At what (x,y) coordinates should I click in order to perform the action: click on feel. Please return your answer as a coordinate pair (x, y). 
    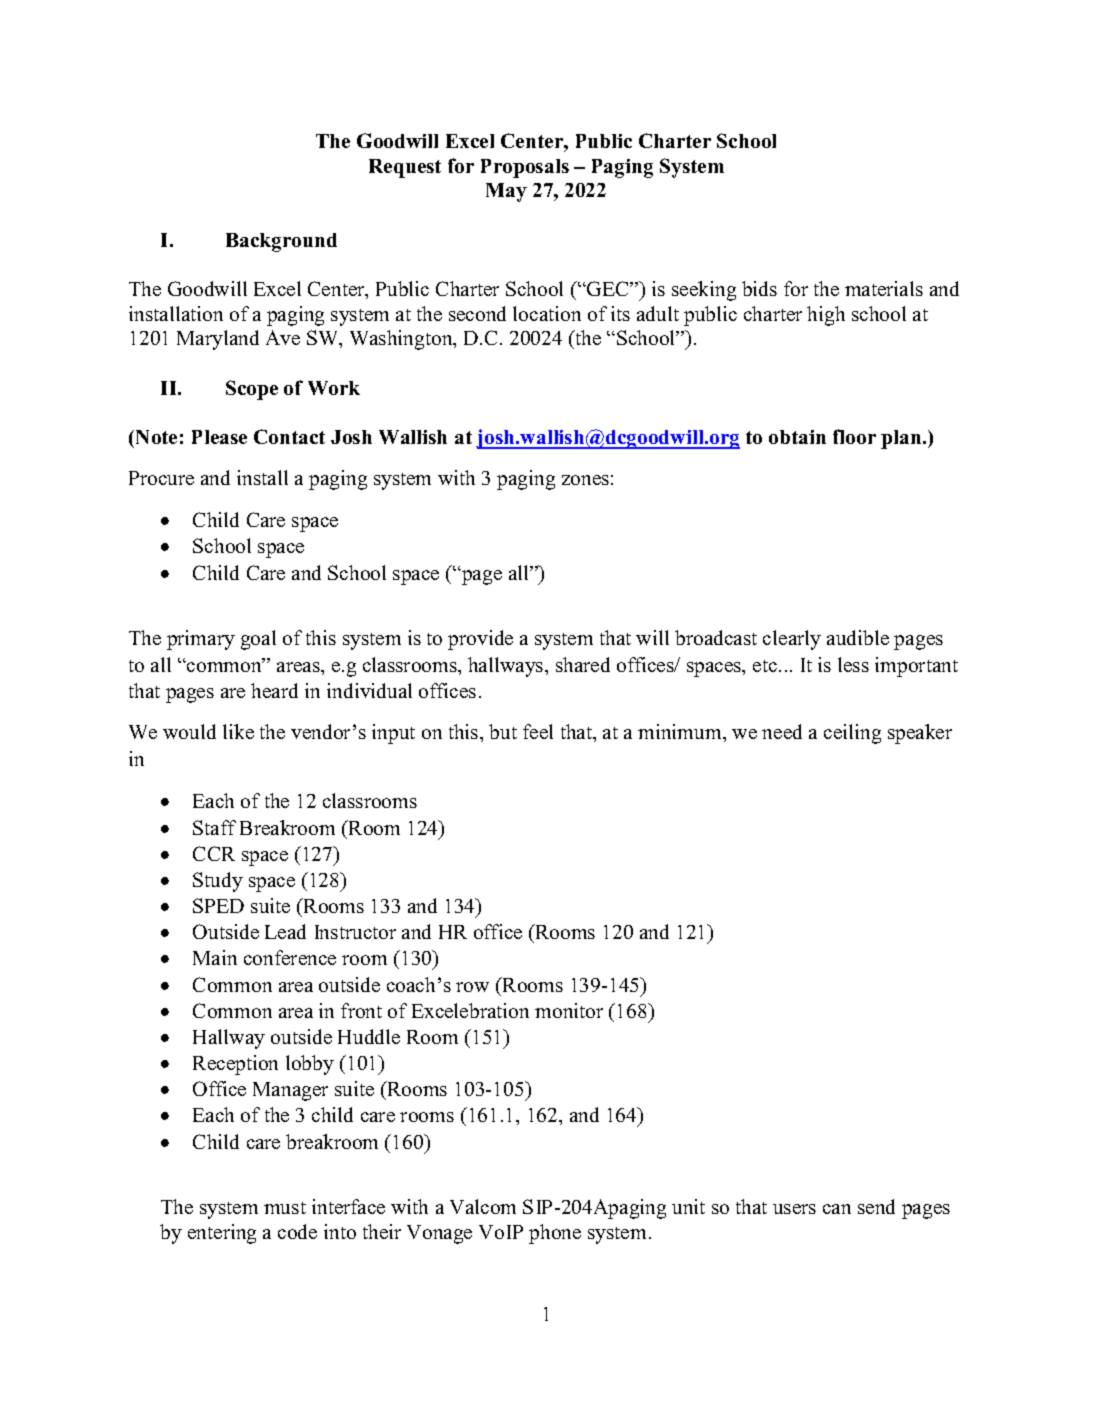
    Looking at the image, I should click on (538, 731).
